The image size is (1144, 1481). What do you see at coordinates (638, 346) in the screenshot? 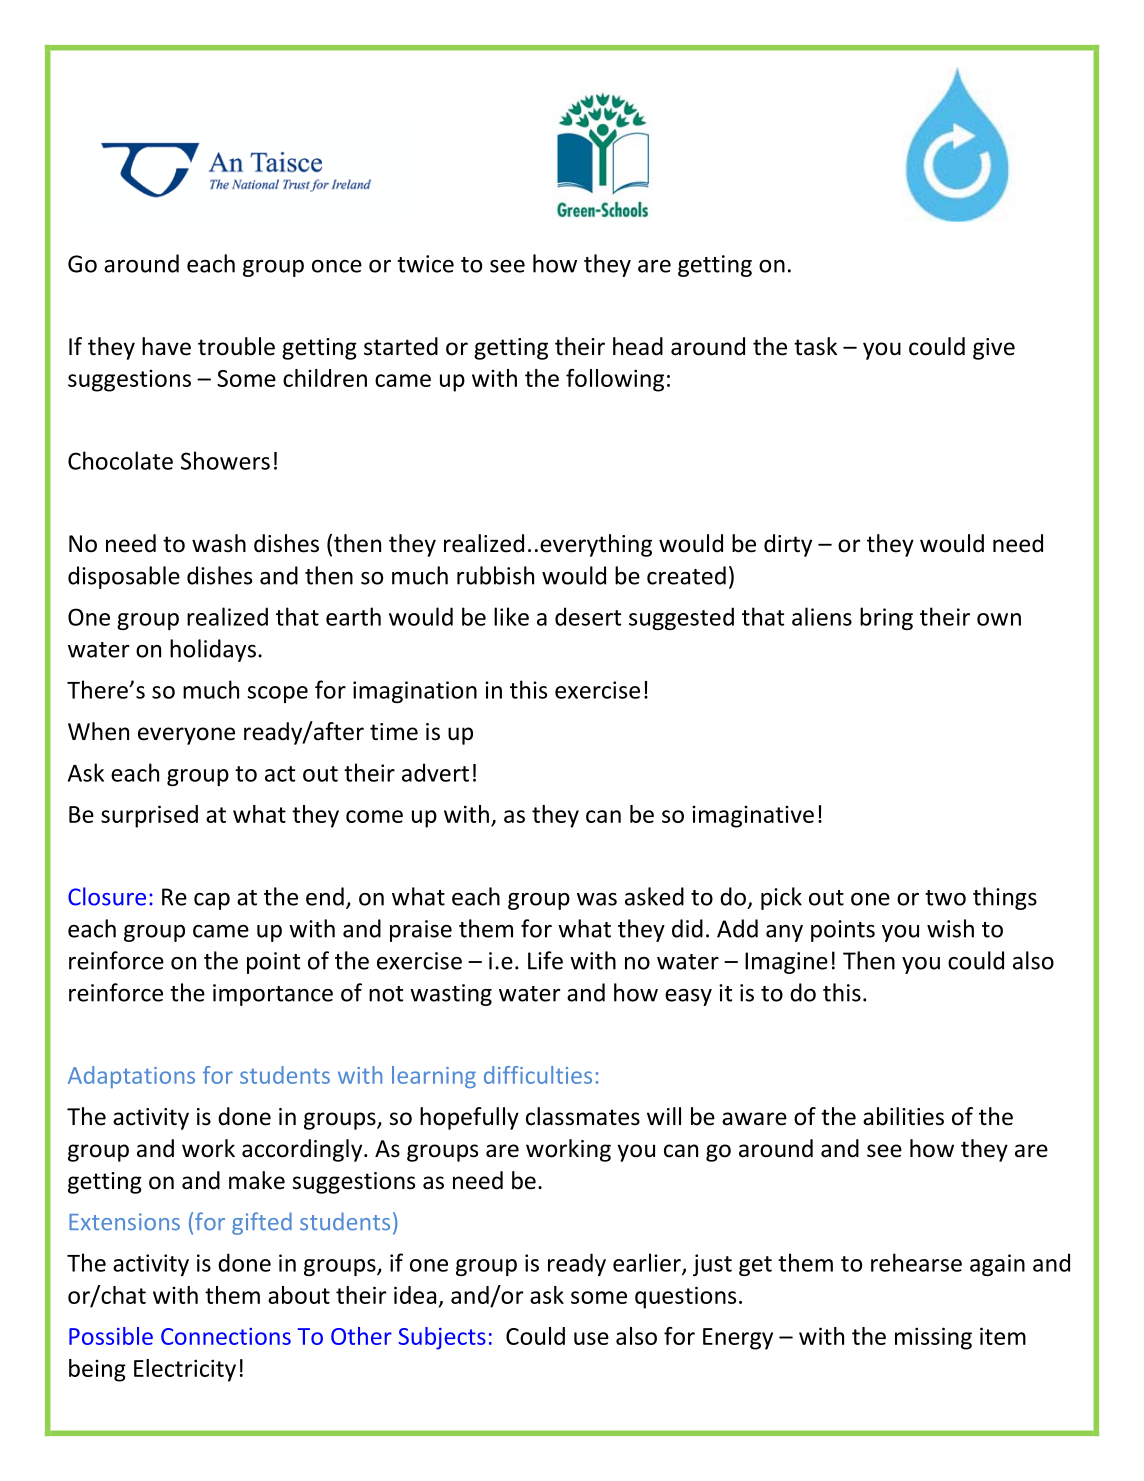
I see `head` at bounding box center [638, 346].
